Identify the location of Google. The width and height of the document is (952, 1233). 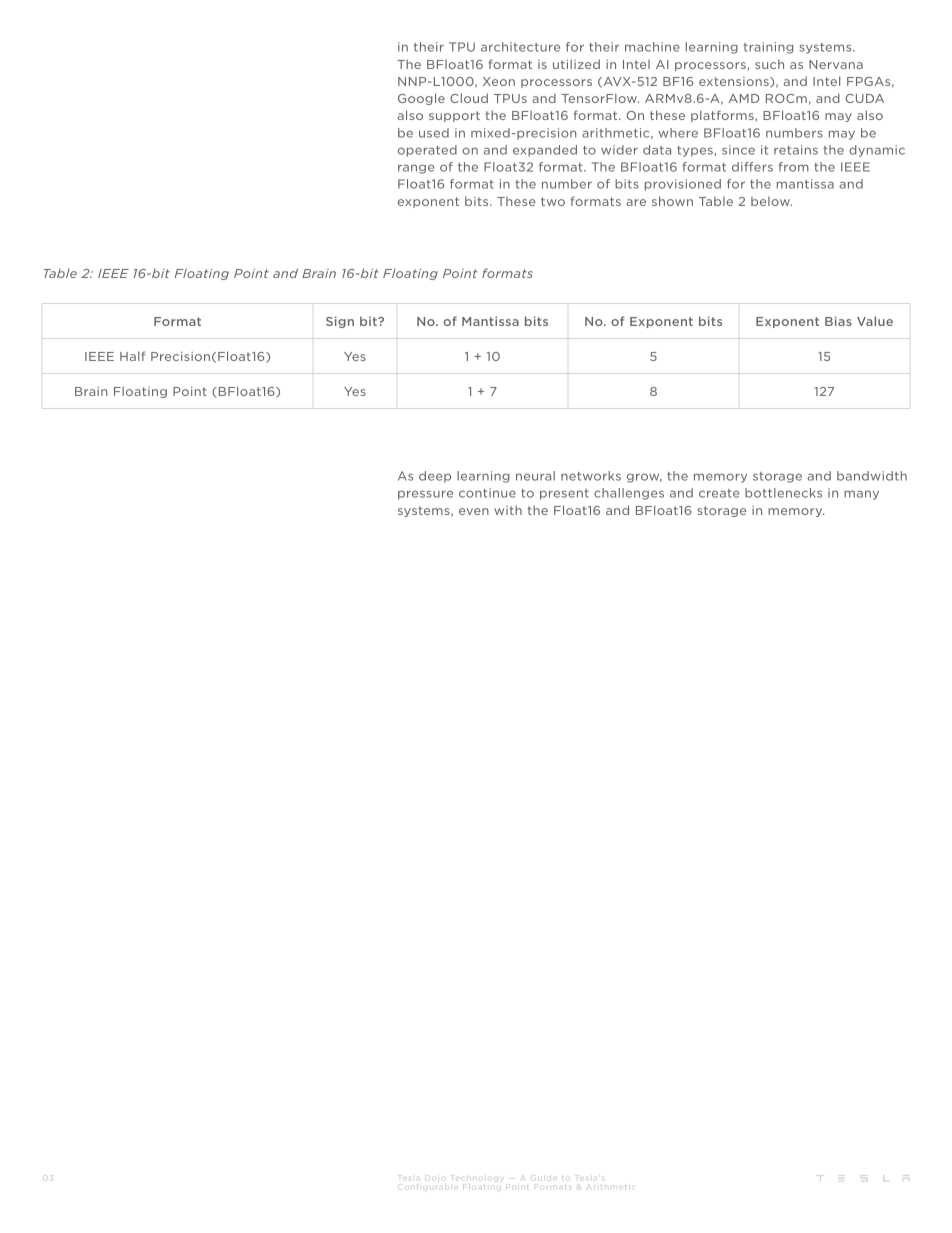
(421, 99).
